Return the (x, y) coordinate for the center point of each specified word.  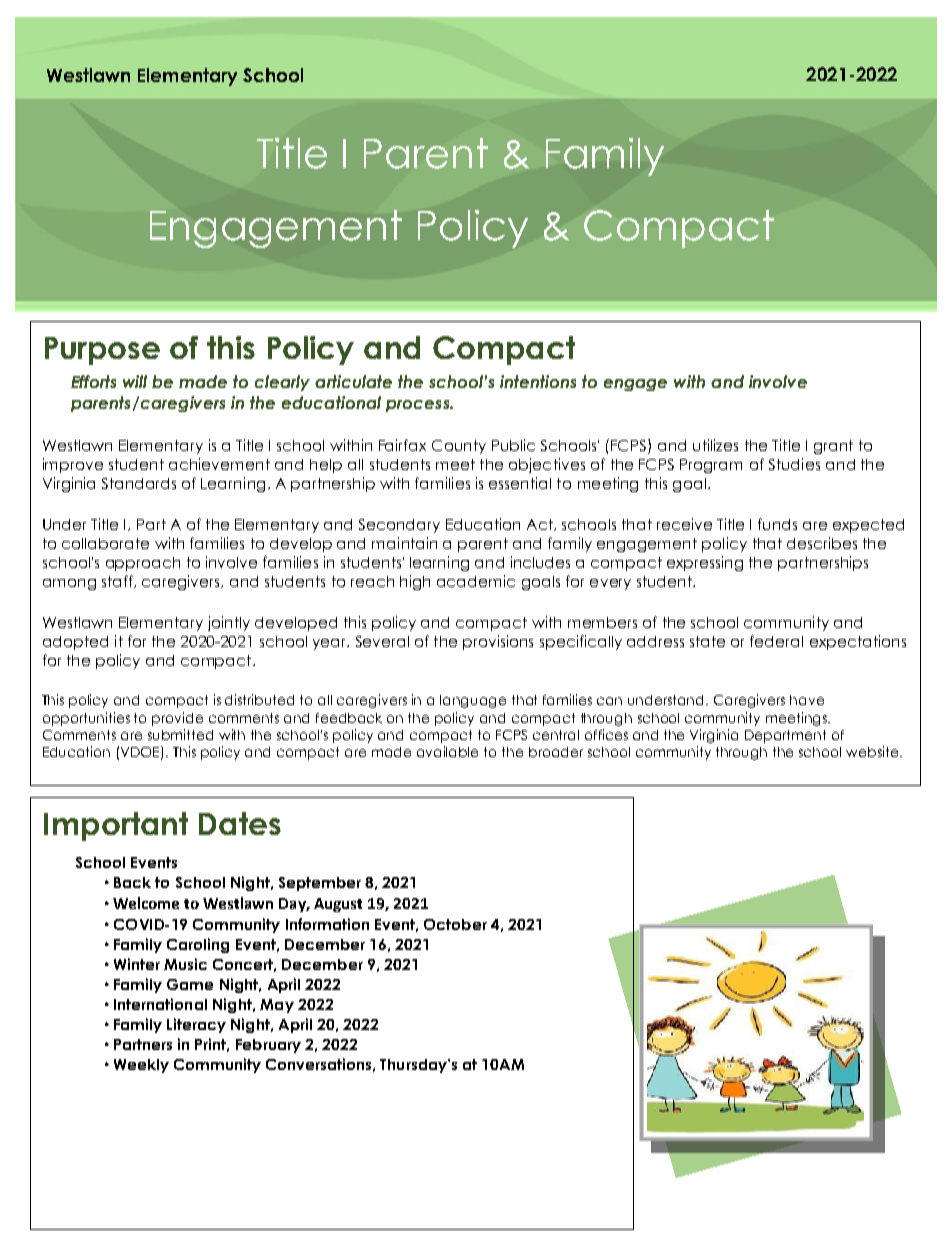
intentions (538, 381)
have (807, 700)
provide (177, 719)
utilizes (715, 445)
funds (777, 524)
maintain (404, 543)
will (135, 381)
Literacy (196, 1025)
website (873, 751)
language (473, 701)
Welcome (146, 903)
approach (143, 564)
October (455, 924)
